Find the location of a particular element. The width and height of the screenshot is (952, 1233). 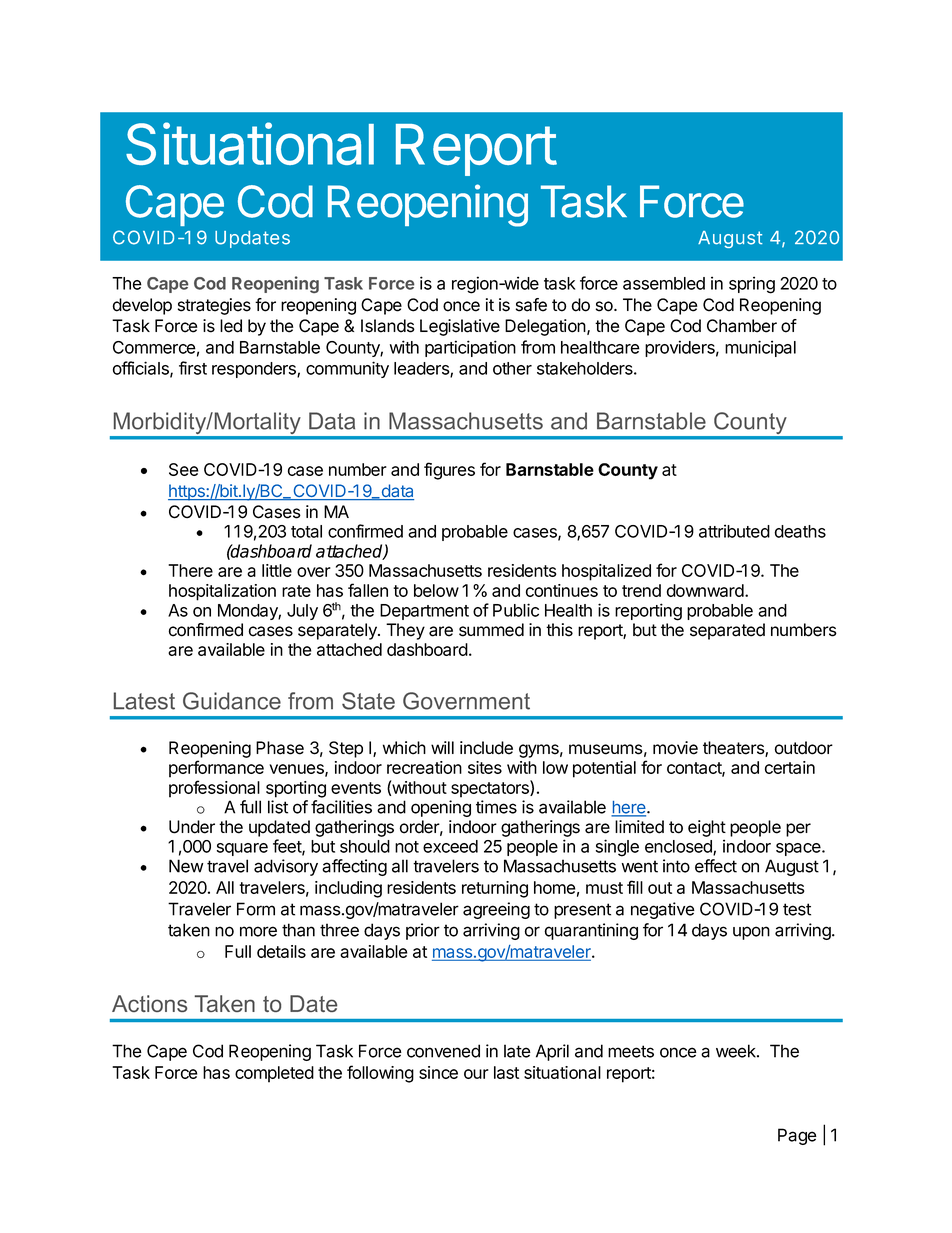

upon is located at coordinates (751, 933).
